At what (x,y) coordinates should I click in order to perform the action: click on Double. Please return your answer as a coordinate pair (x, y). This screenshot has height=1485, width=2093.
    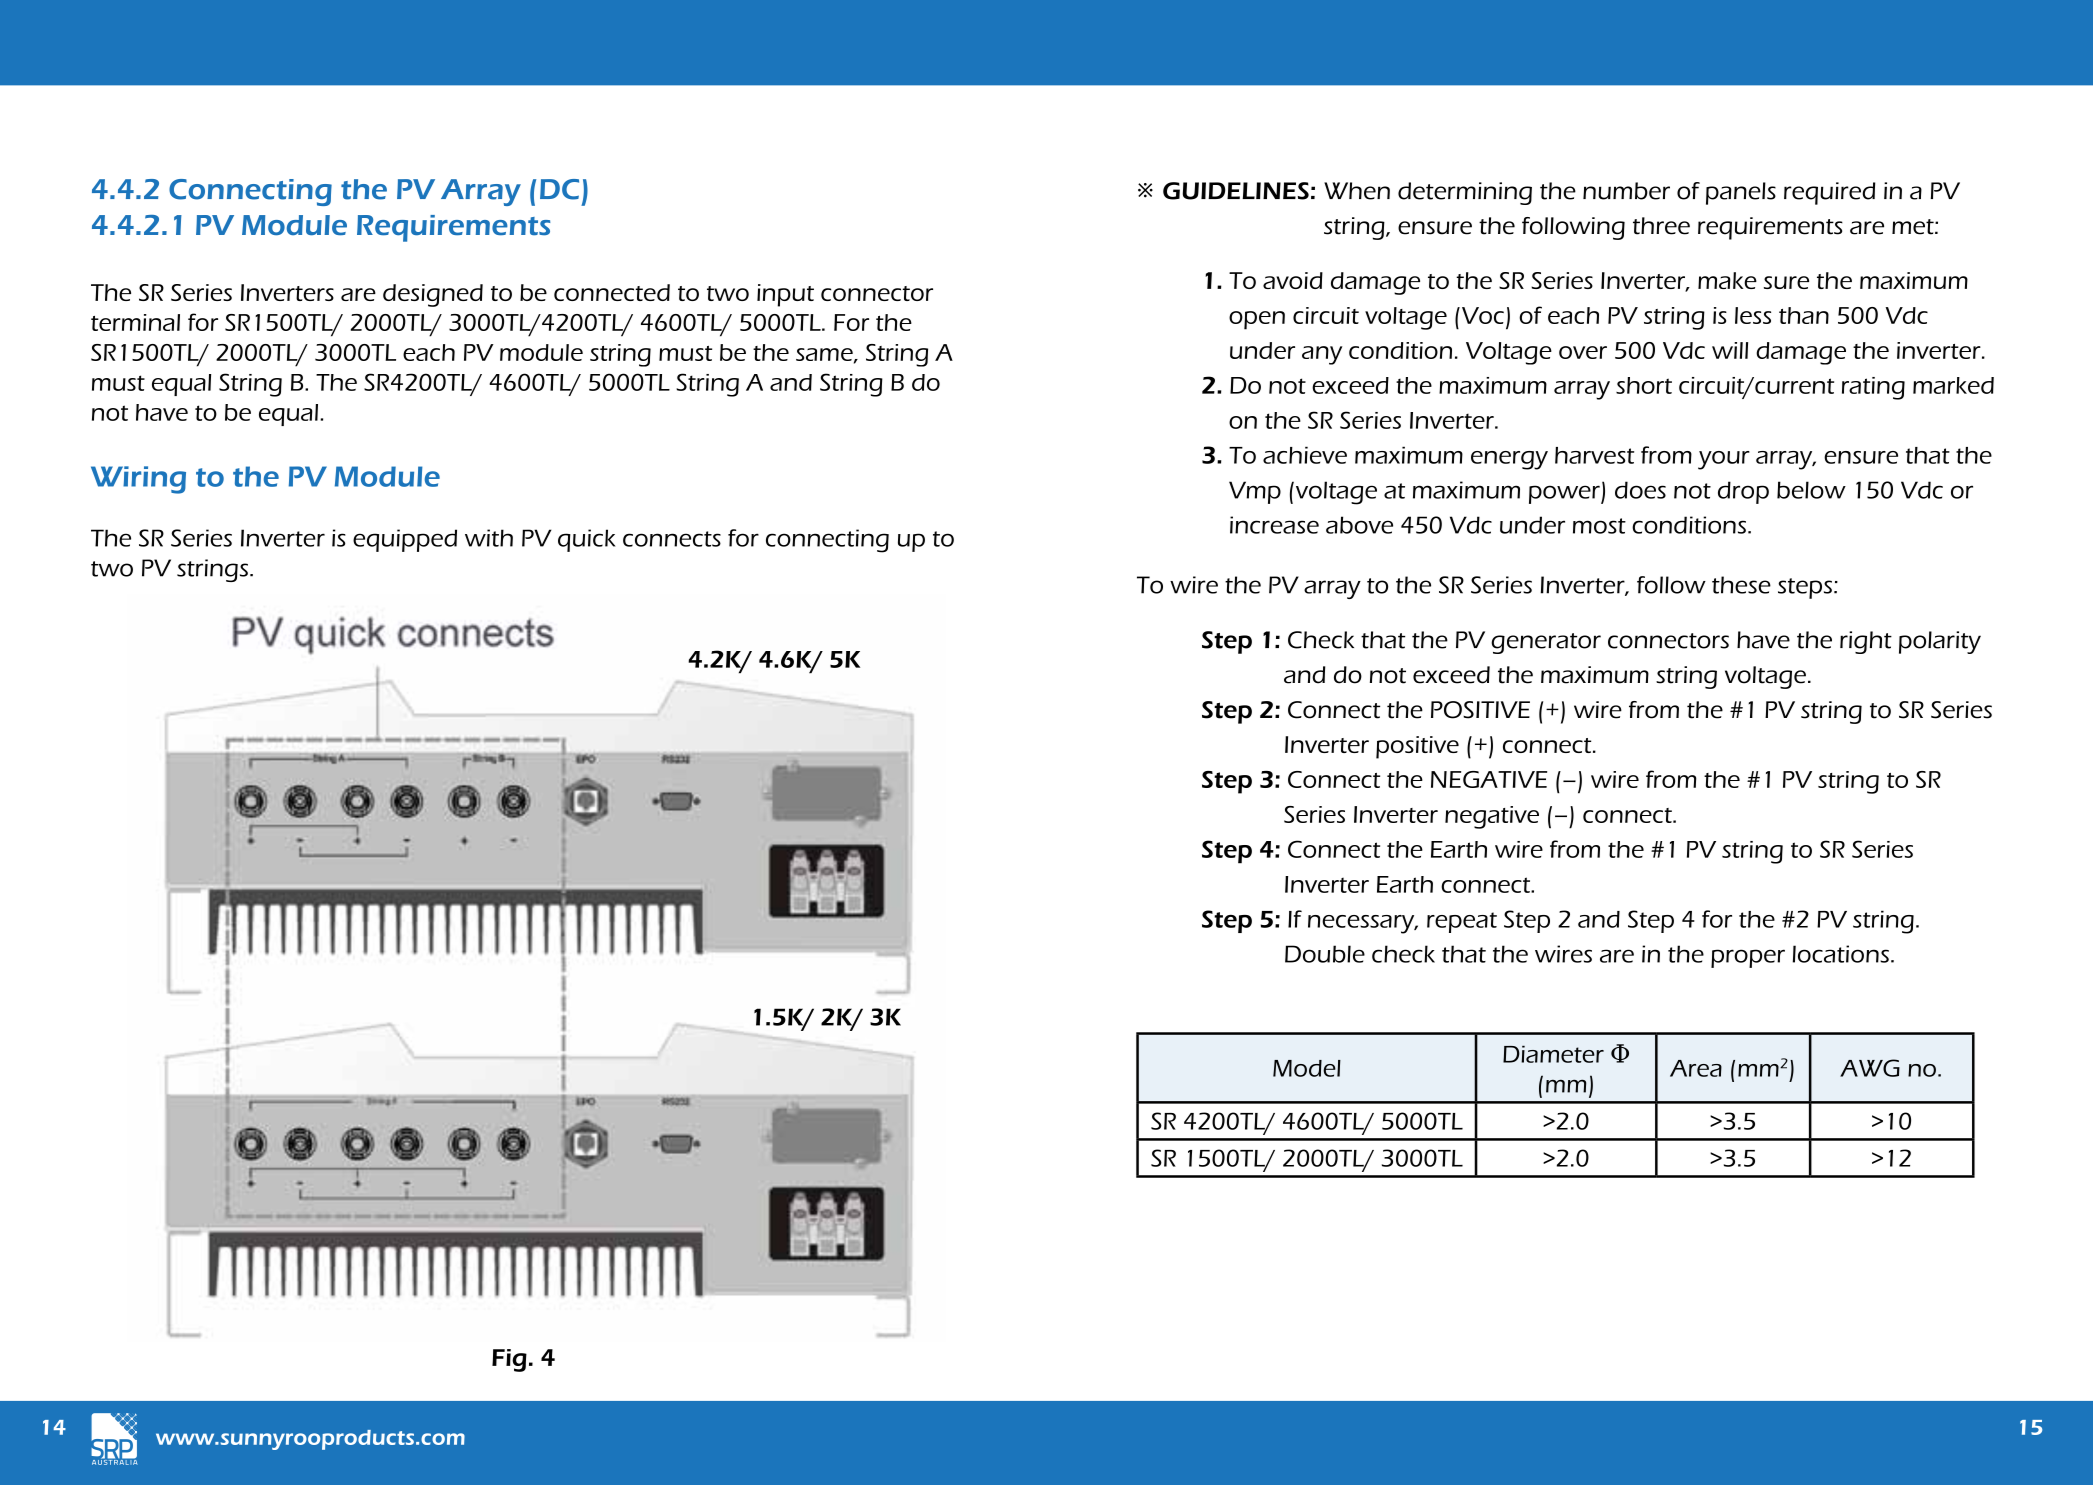
    Looking at the image, I should click on (1325, 954).
